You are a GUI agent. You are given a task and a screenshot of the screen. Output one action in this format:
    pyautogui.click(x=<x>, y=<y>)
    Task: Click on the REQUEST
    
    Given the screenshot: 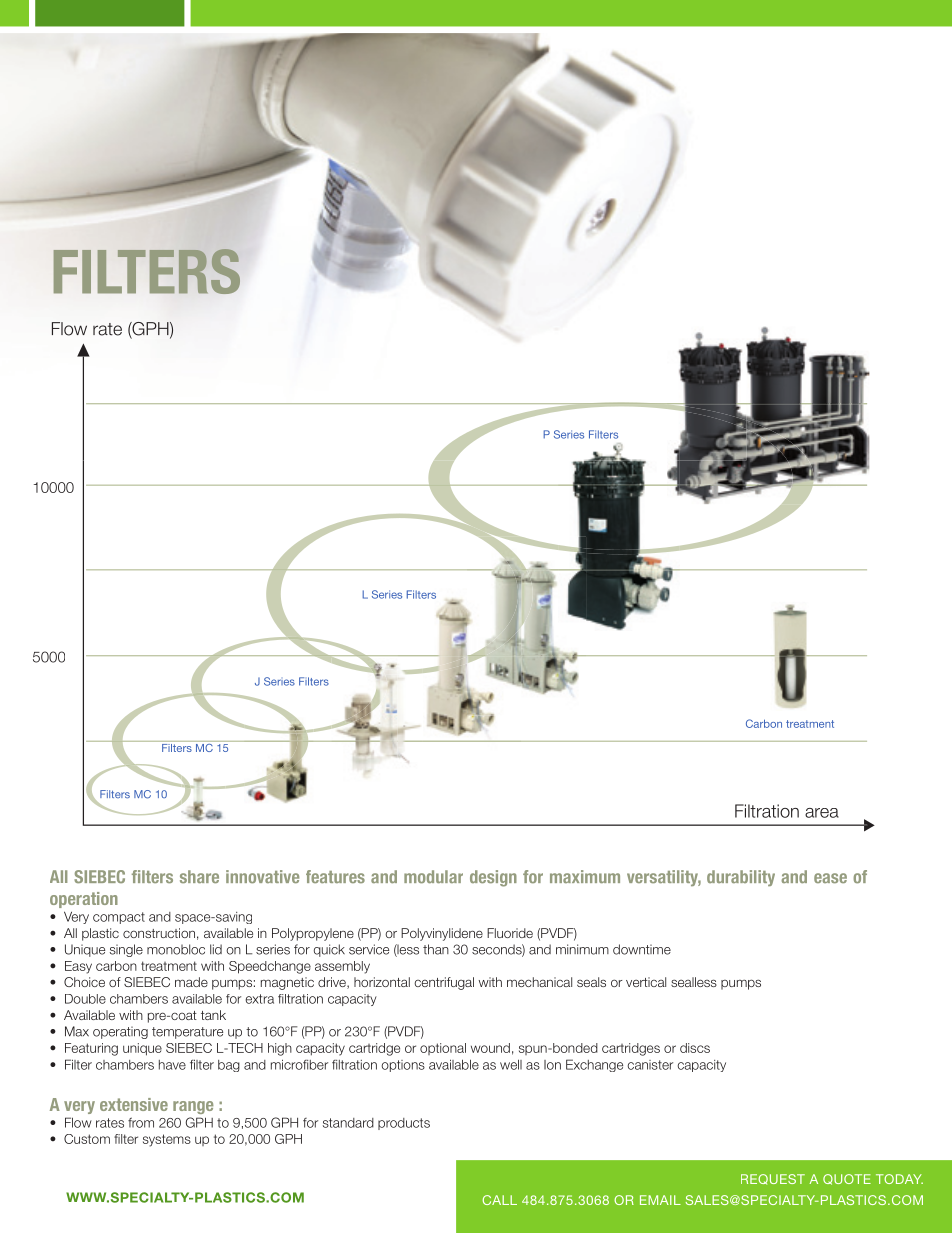 What is the action you would take?
    pyautogui.click(x=773, y=1179)
